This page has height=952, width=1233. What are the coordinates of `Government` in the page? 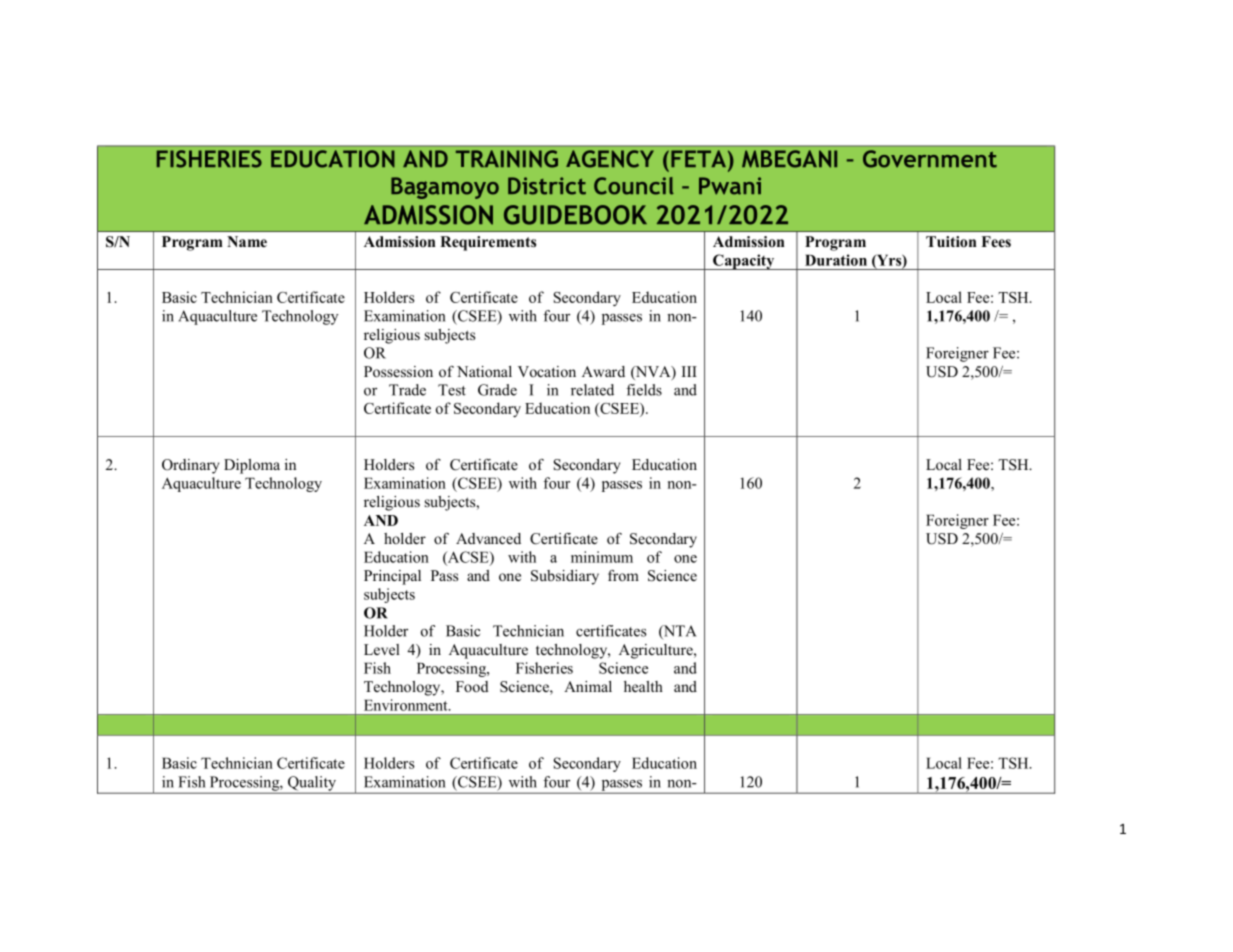 It's located at (930, 159).
